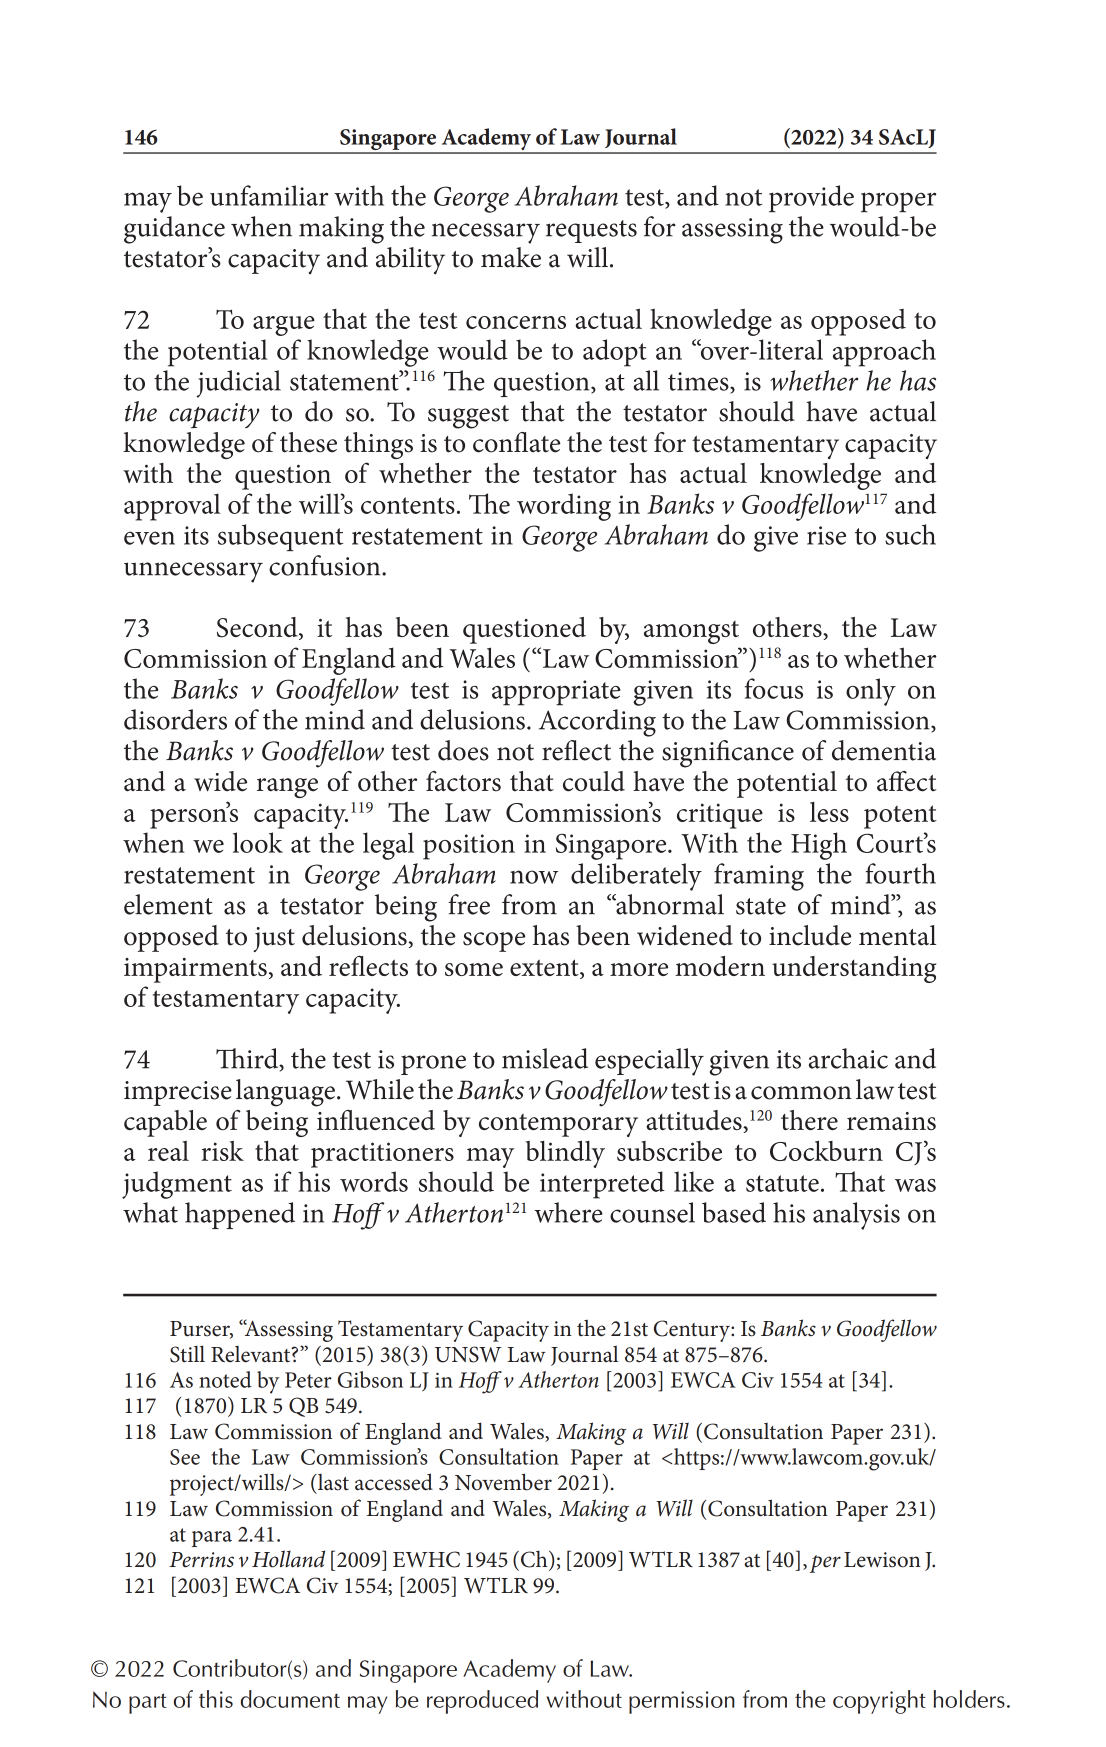 The height and width of the page is (1747, 1106). Describe the element at coordinates (856, 1216) in the page. I see `analysis` at that location.
